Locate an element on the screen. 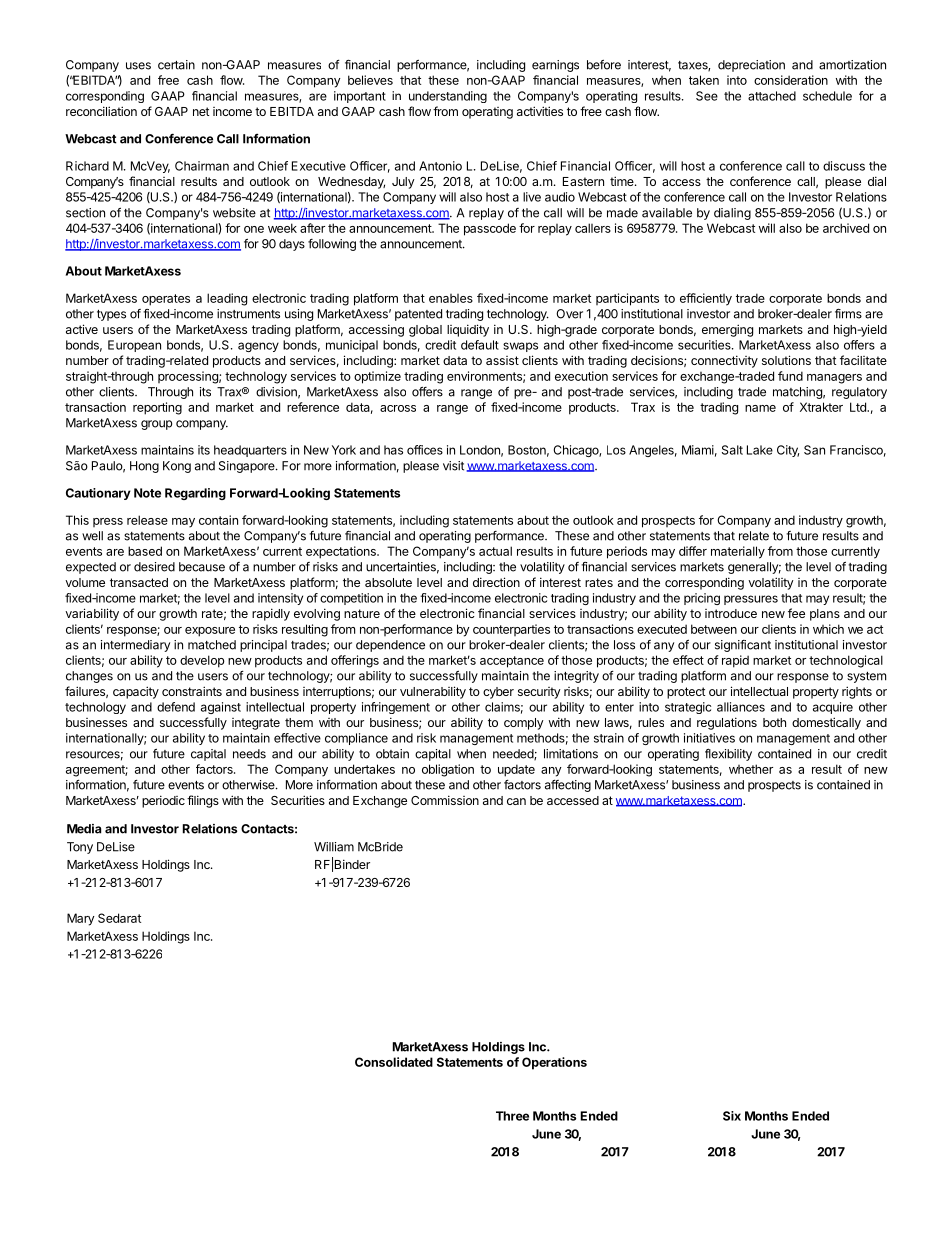 The width and height of the screenshot is (952, 1233). Consolidated is located at coordinates (394, 1062).
